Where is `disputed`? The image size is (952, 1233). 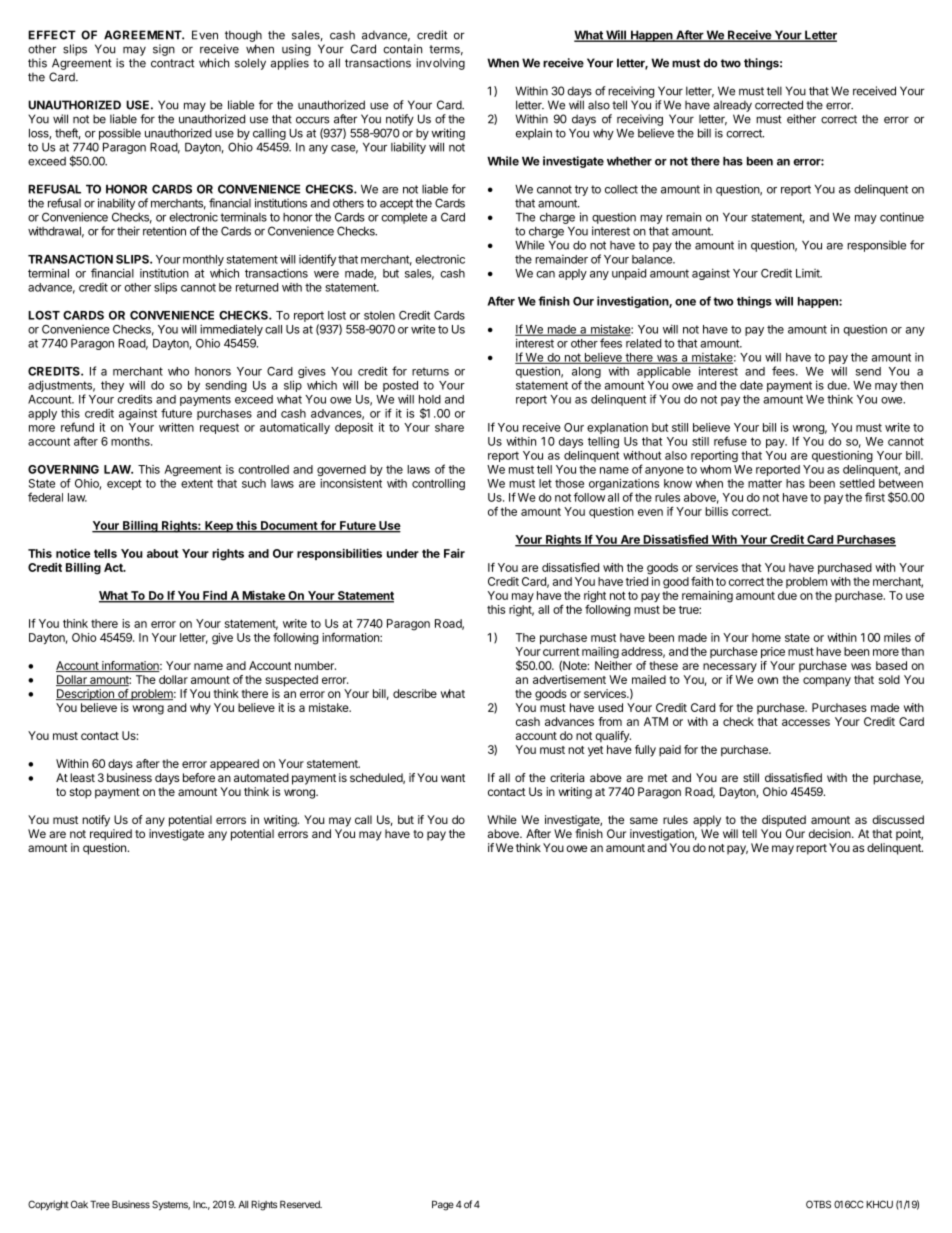 disputed is located at coordinates (784, 821).
